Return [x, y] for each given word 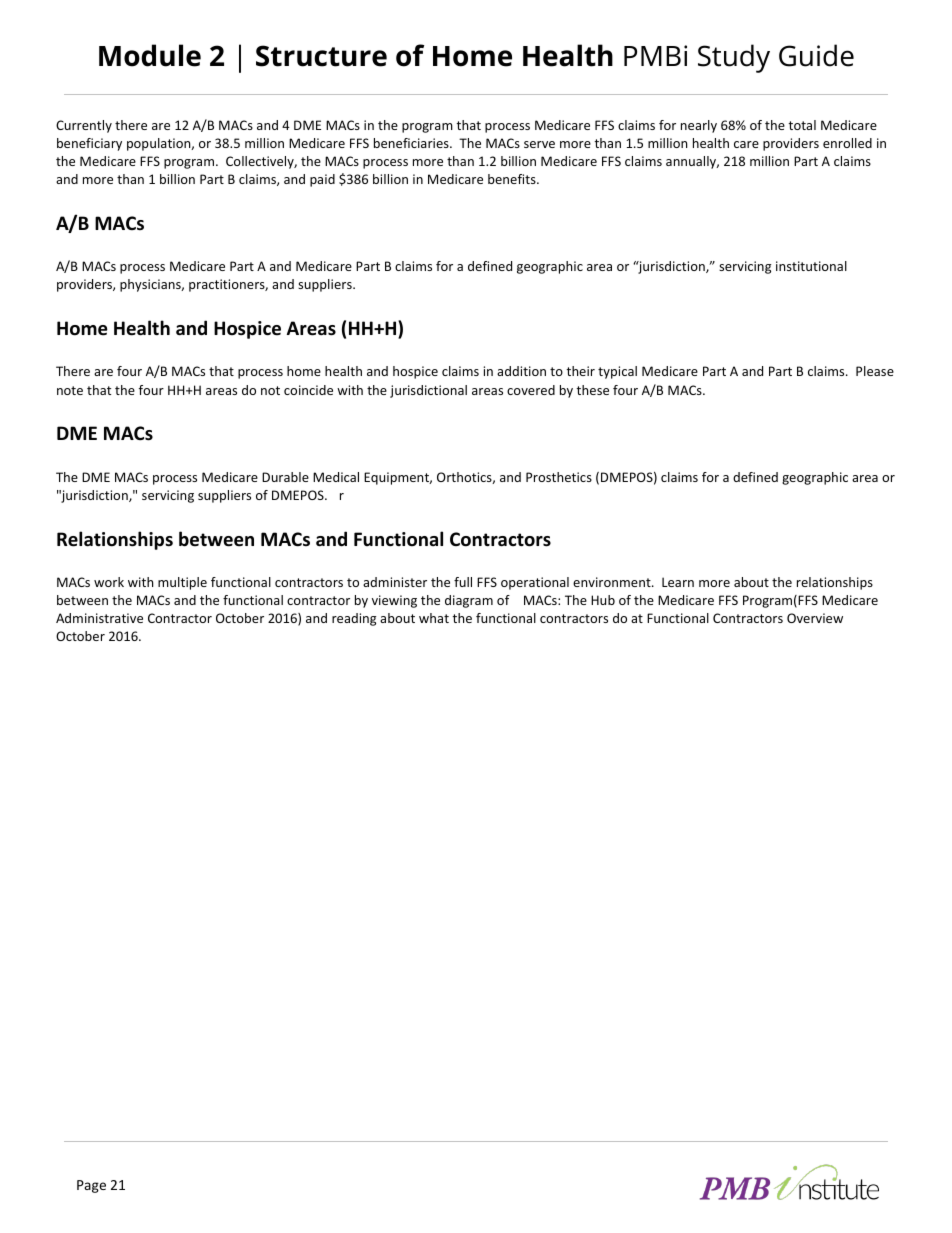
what [434, 618]
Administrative [99, 618]
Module [150, 55]
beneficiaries [412, 143]
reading [354, 619]
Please [875, 371]
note [70, 390]
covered [531, 390]
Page [91, 1186]
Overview [815, 618]
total [802, 125]
